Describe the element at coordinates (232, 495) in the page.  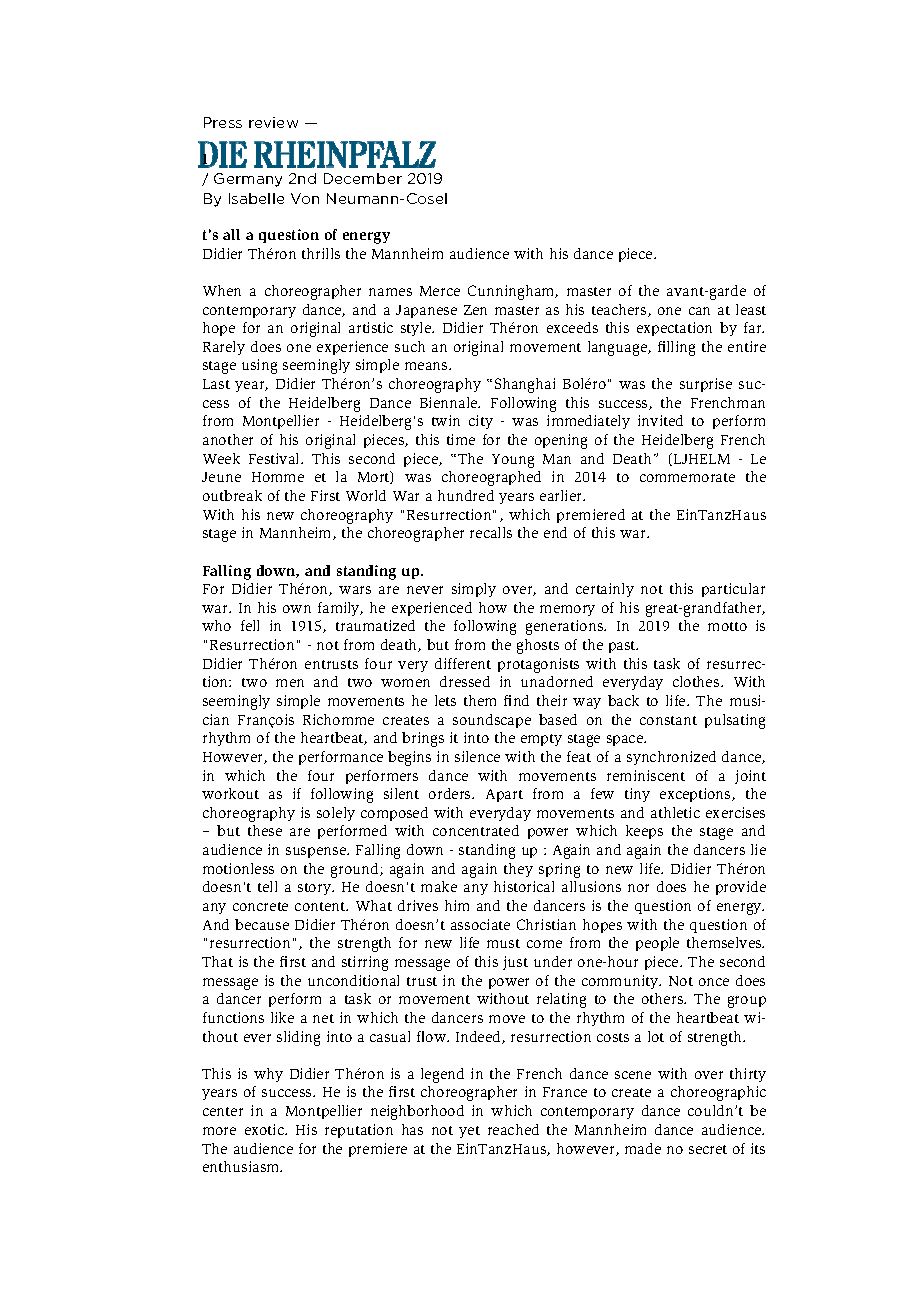
I see `outbreak` at that location.
